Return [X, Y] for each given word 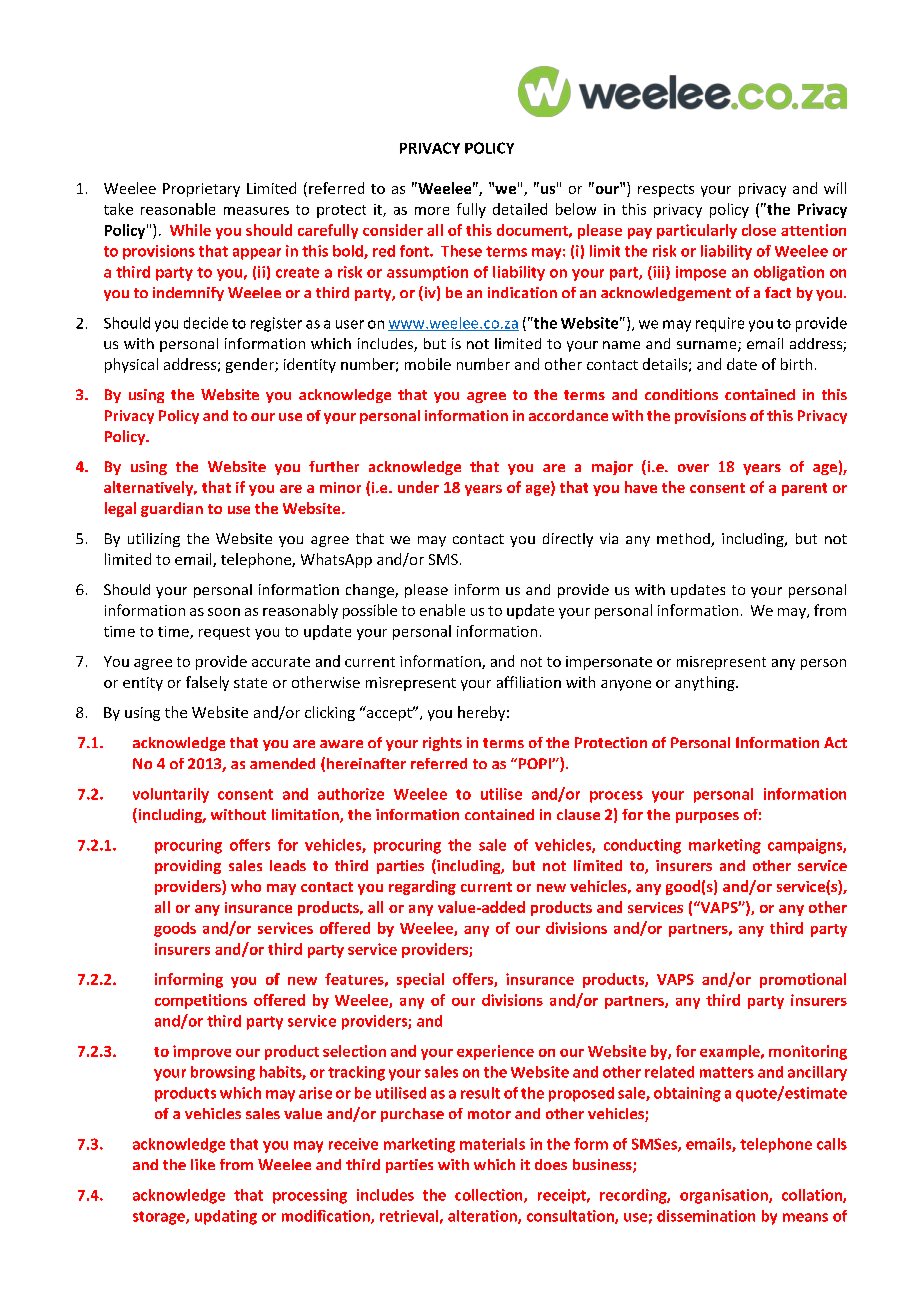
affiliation [529, 682]
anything [706, 683]
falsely [207, 683]
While [190, 230]
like [203, 1164]
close [759, 230]
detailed [520, 209]
